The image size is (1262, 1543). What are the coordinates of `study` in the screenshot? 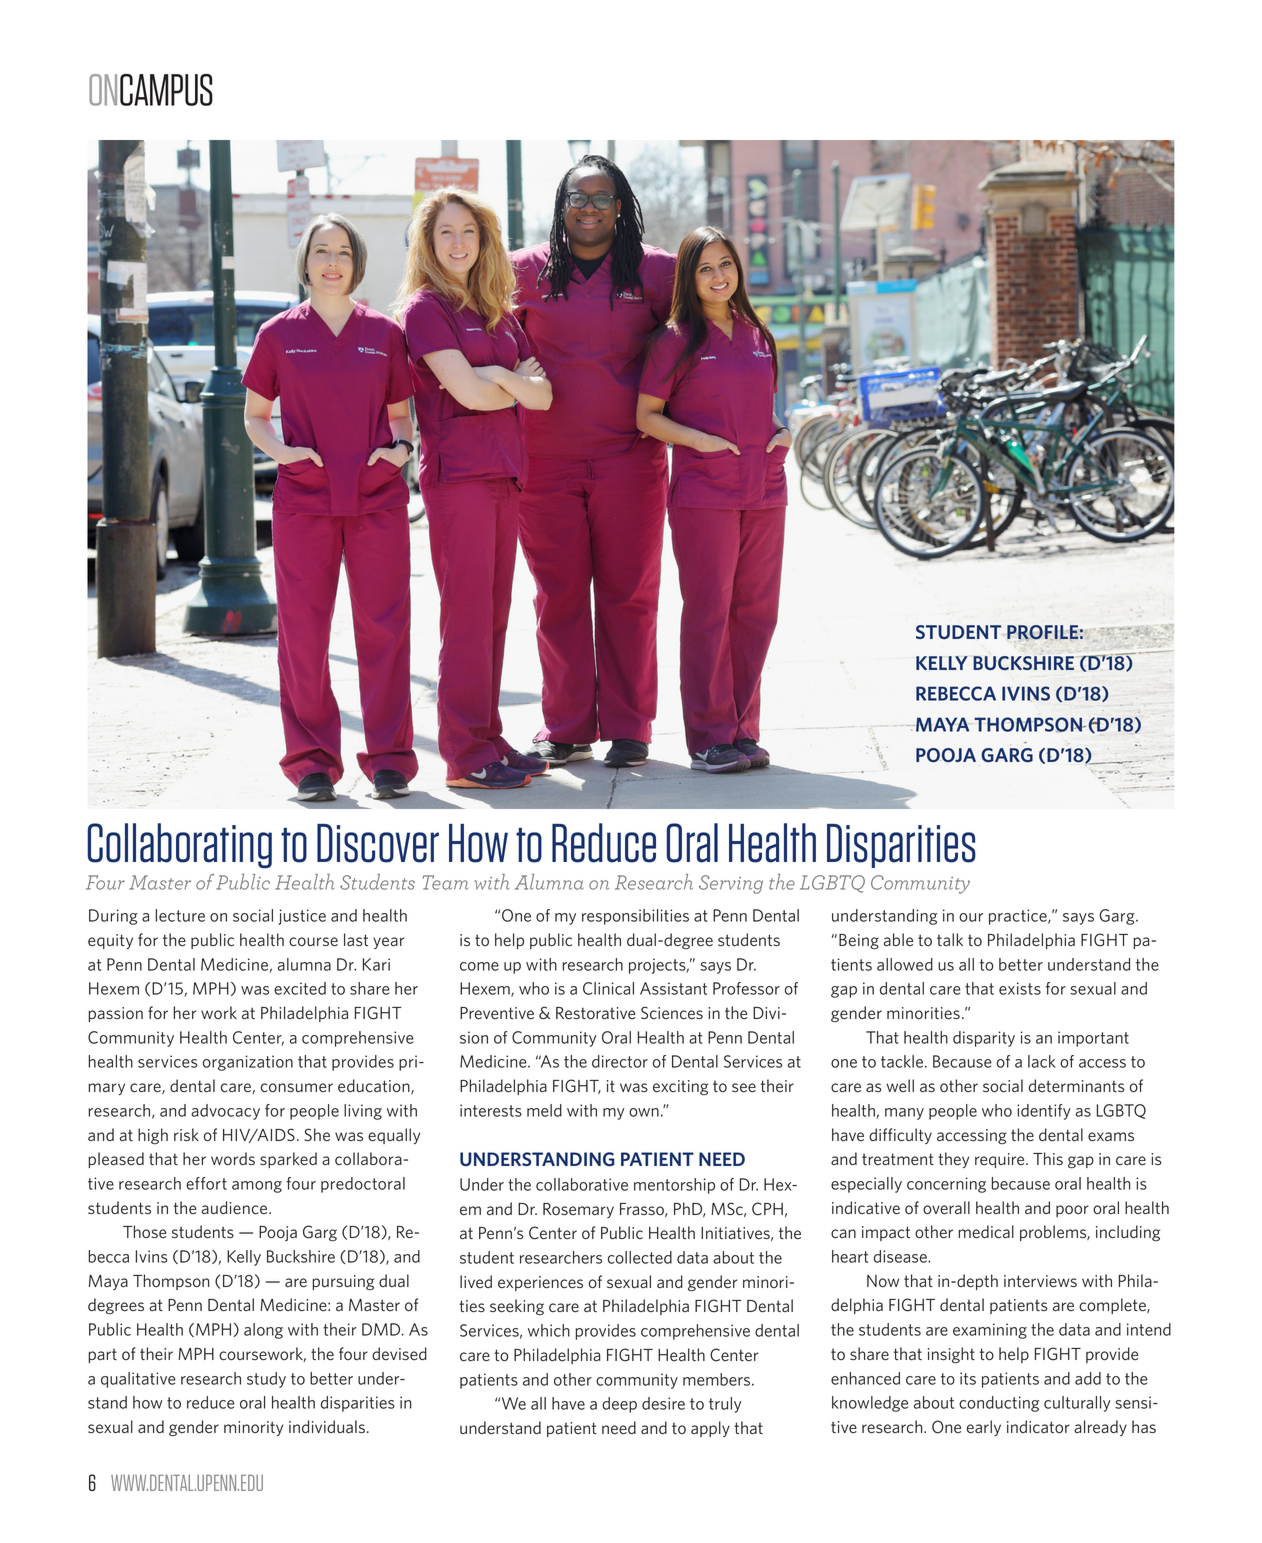 It's located at (266, 1380).
